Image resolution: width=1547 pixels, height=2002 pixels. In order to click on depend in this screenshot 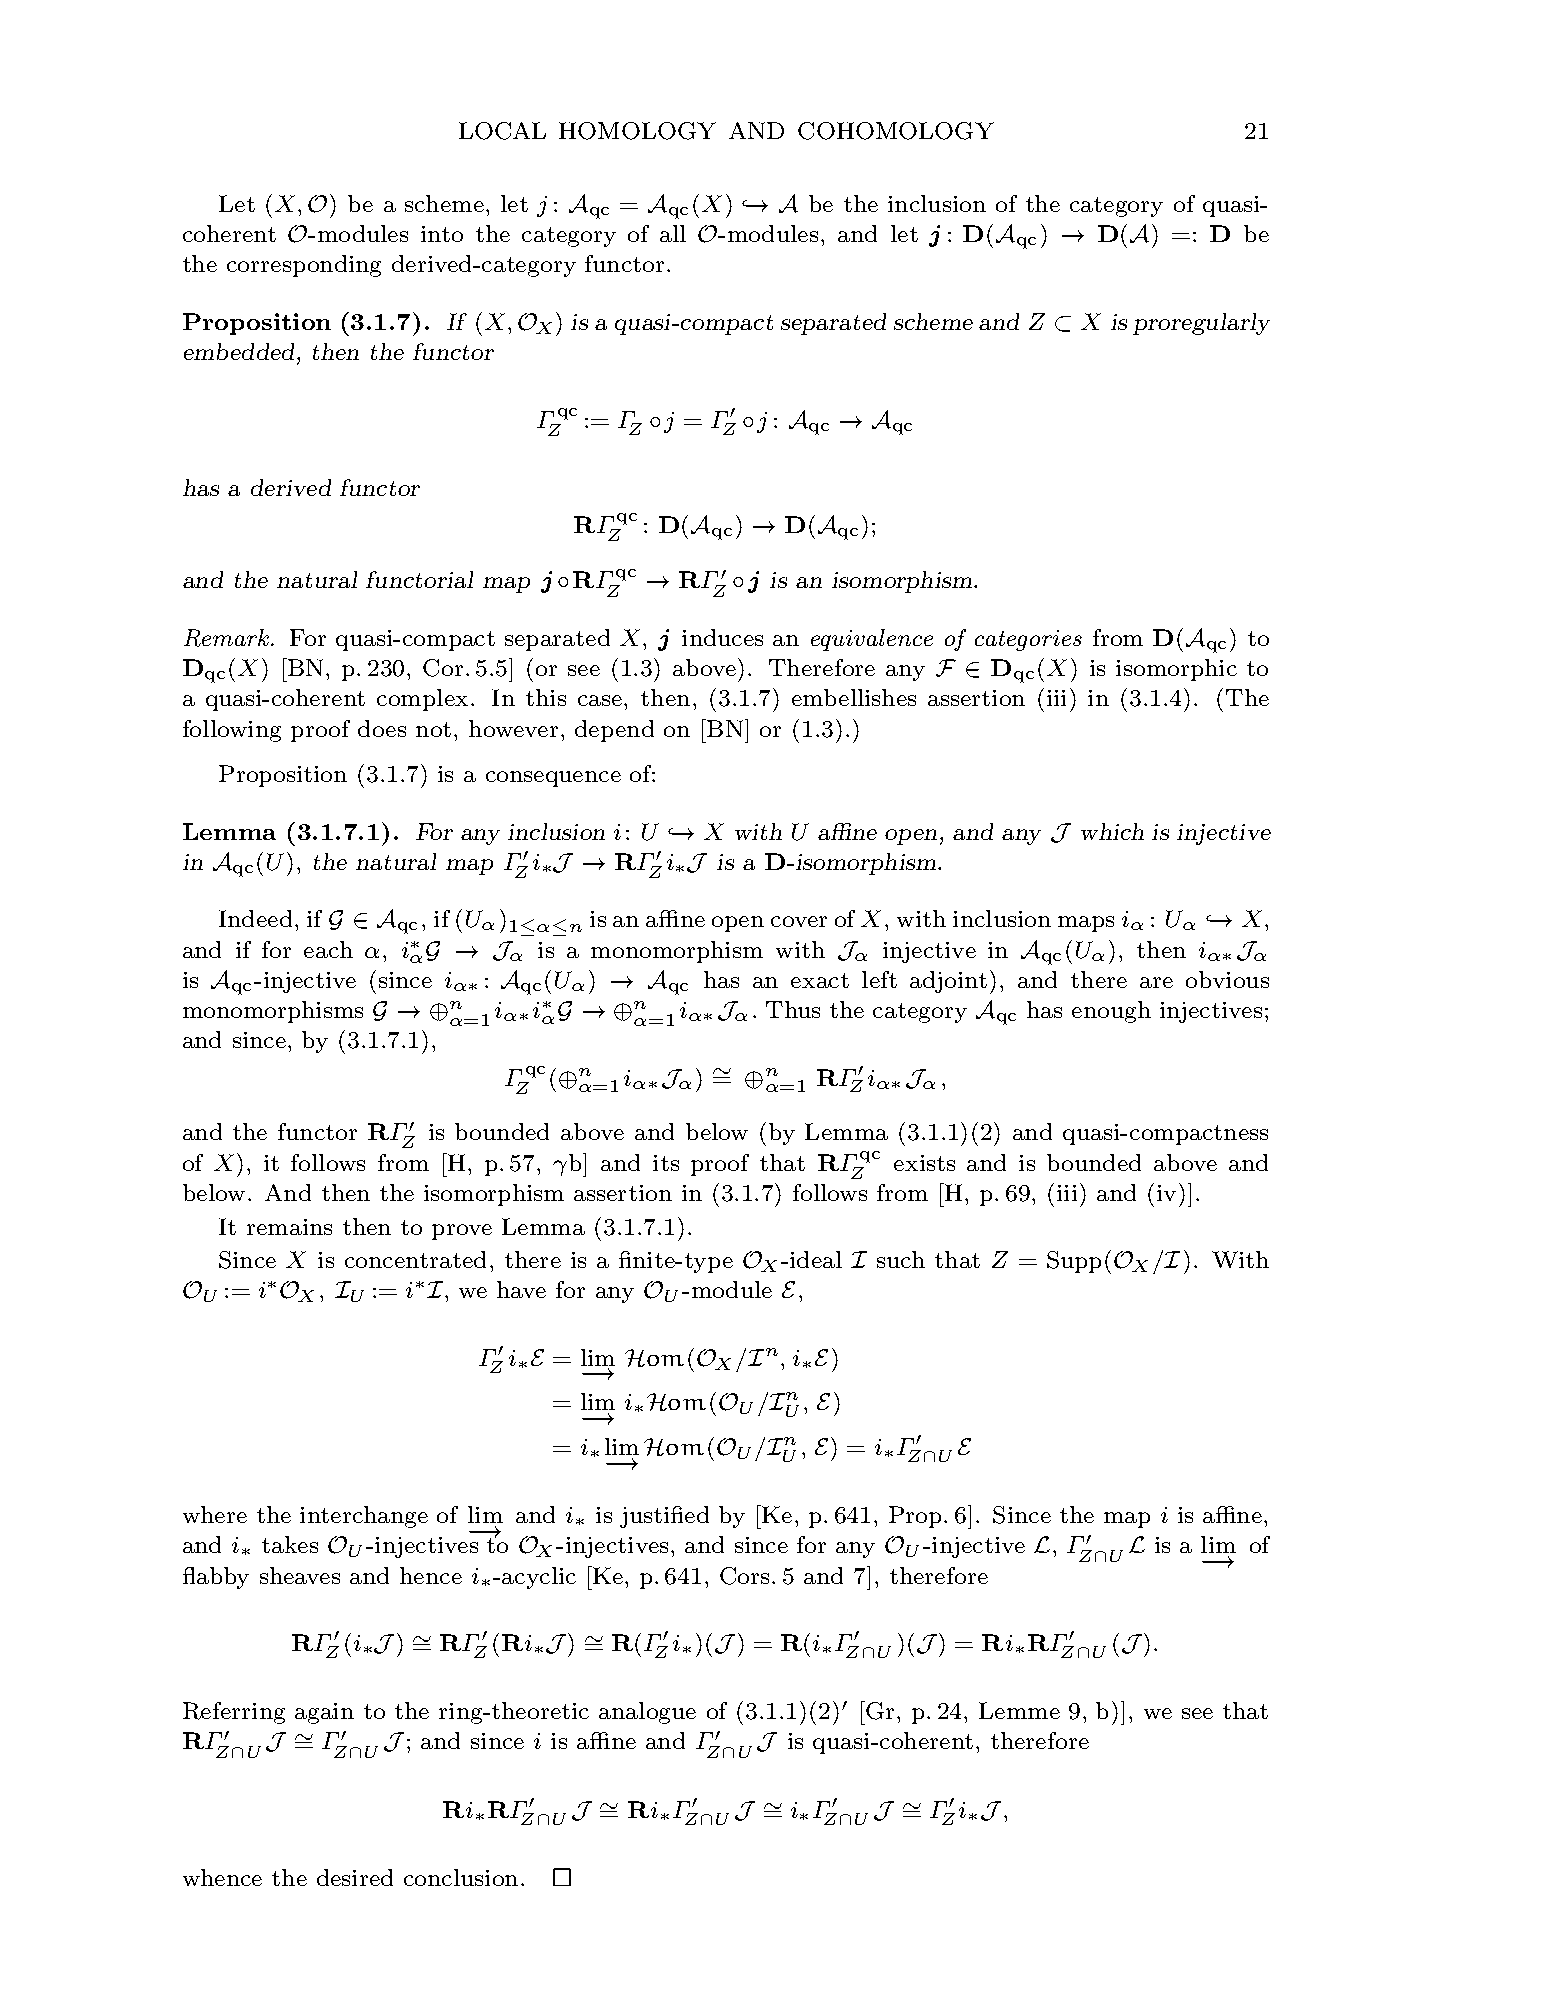, I will do `click(614, 731)`.
